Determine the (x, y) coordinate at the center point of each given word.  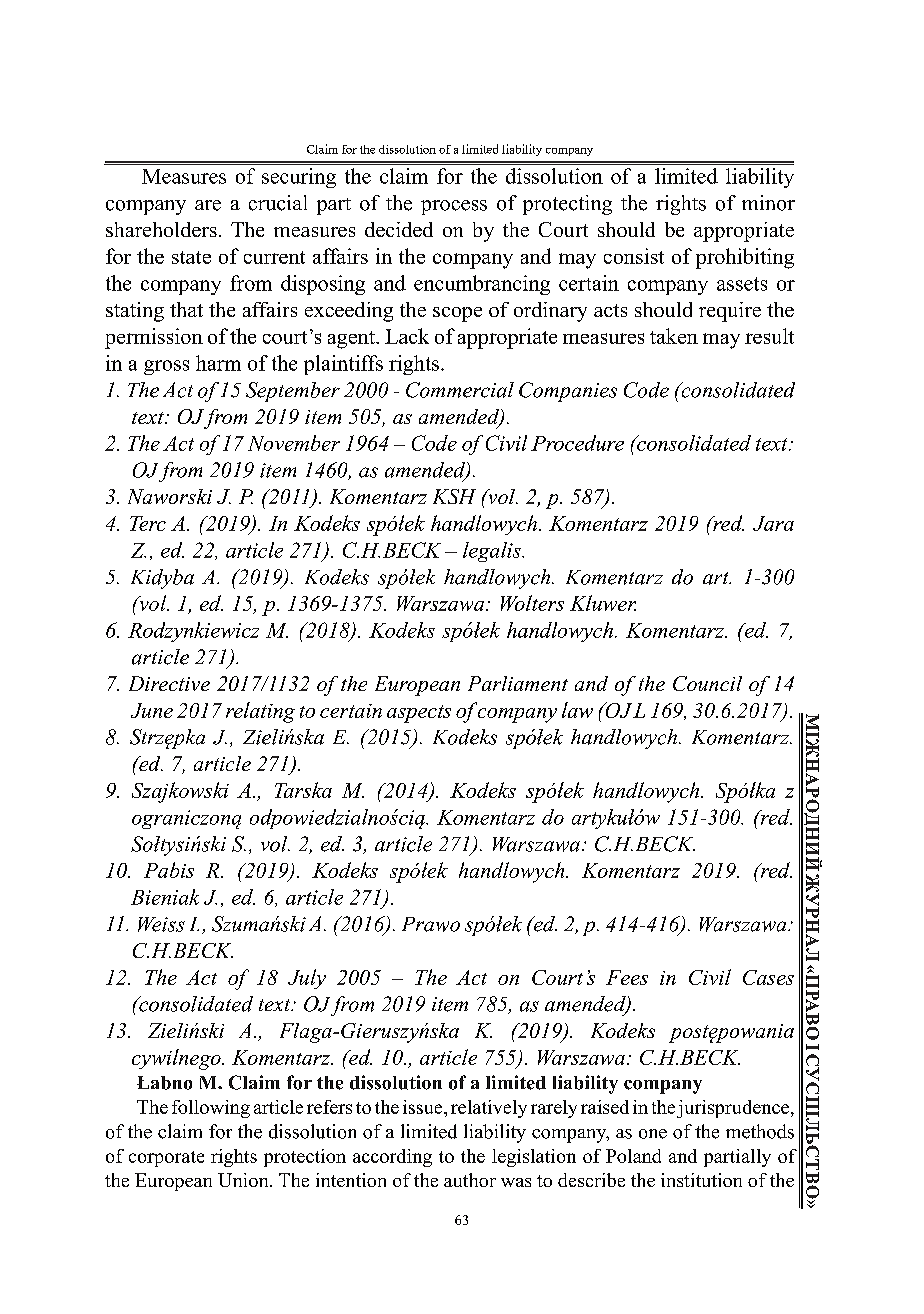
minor (768, 203)
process (454, 207)
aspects (419, 714)
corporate (166, 1159)
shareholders (161, 229)
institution (701, 1180)
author (470, 1180)
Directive (169, 683)
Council (707, 683)
